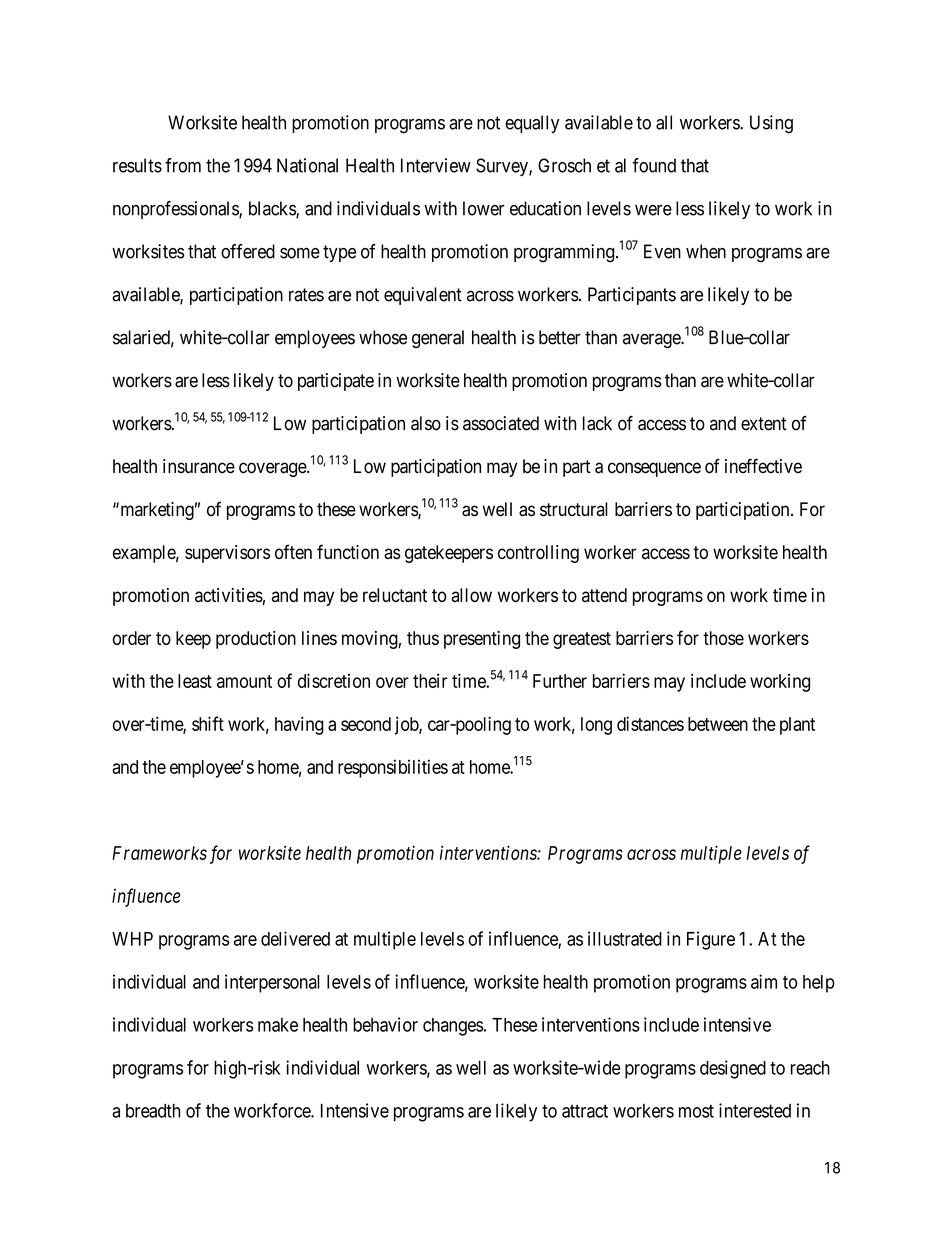 This document has height=1233, width=952. Describe the element at coordinates (718, 724) in the document. I see `between` at that location.
